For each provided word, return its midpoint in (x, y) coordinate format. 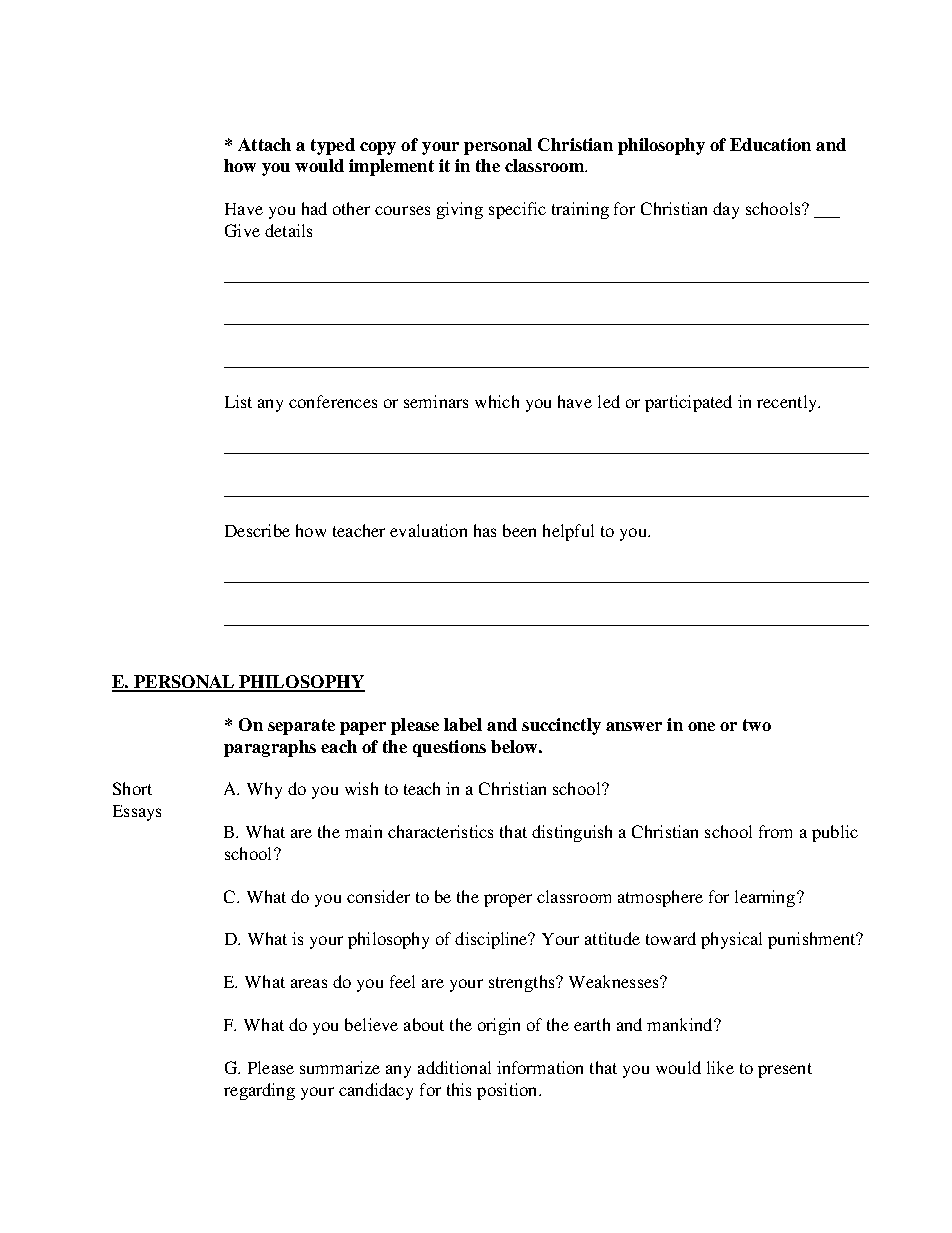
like (720, 1067)
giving (460, 210)
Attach (264, 144)
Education (770, 144)
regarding (259, 1091)
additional (454, 1067)
